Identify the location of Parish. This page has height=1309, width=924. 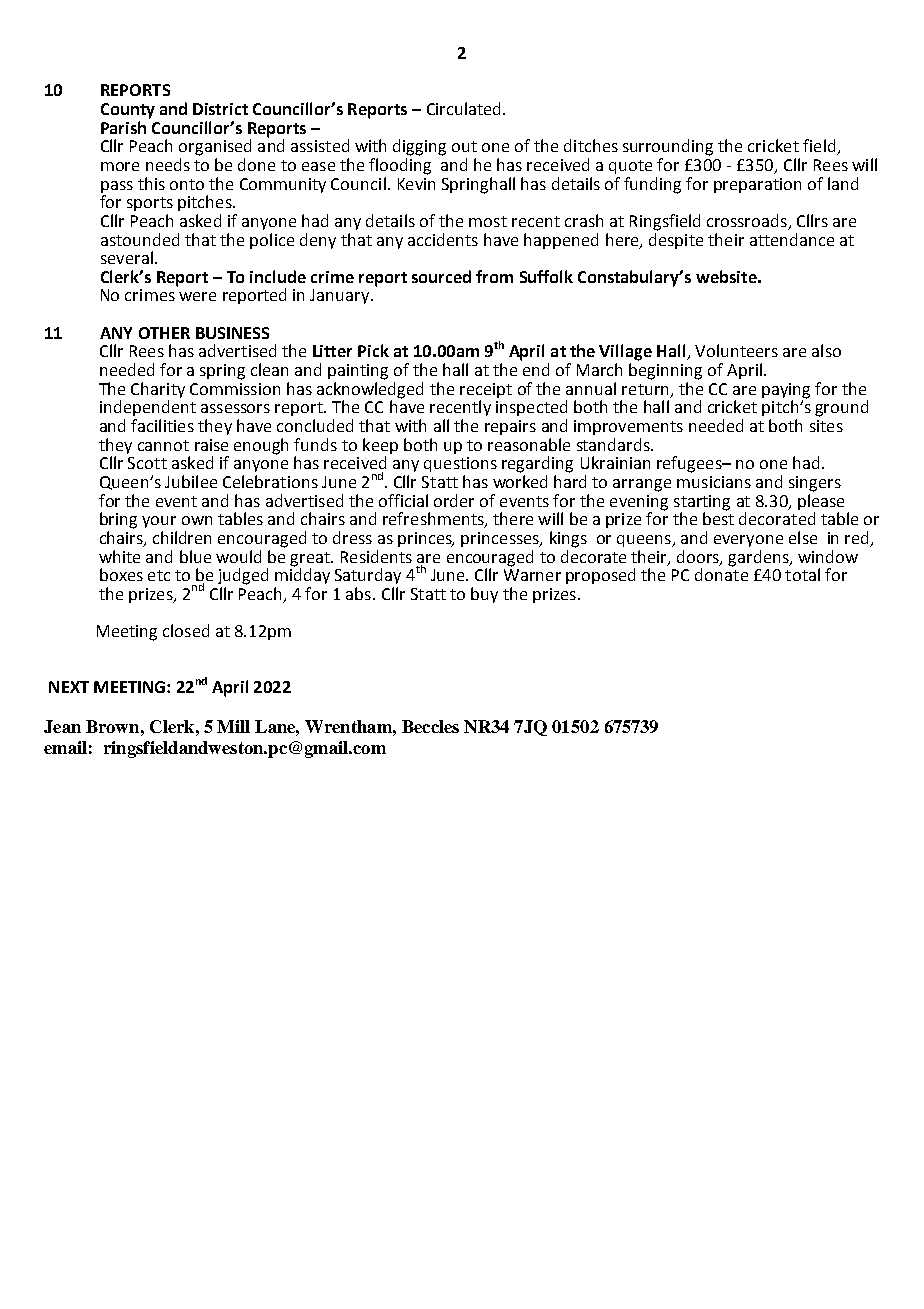
(123, 127).
